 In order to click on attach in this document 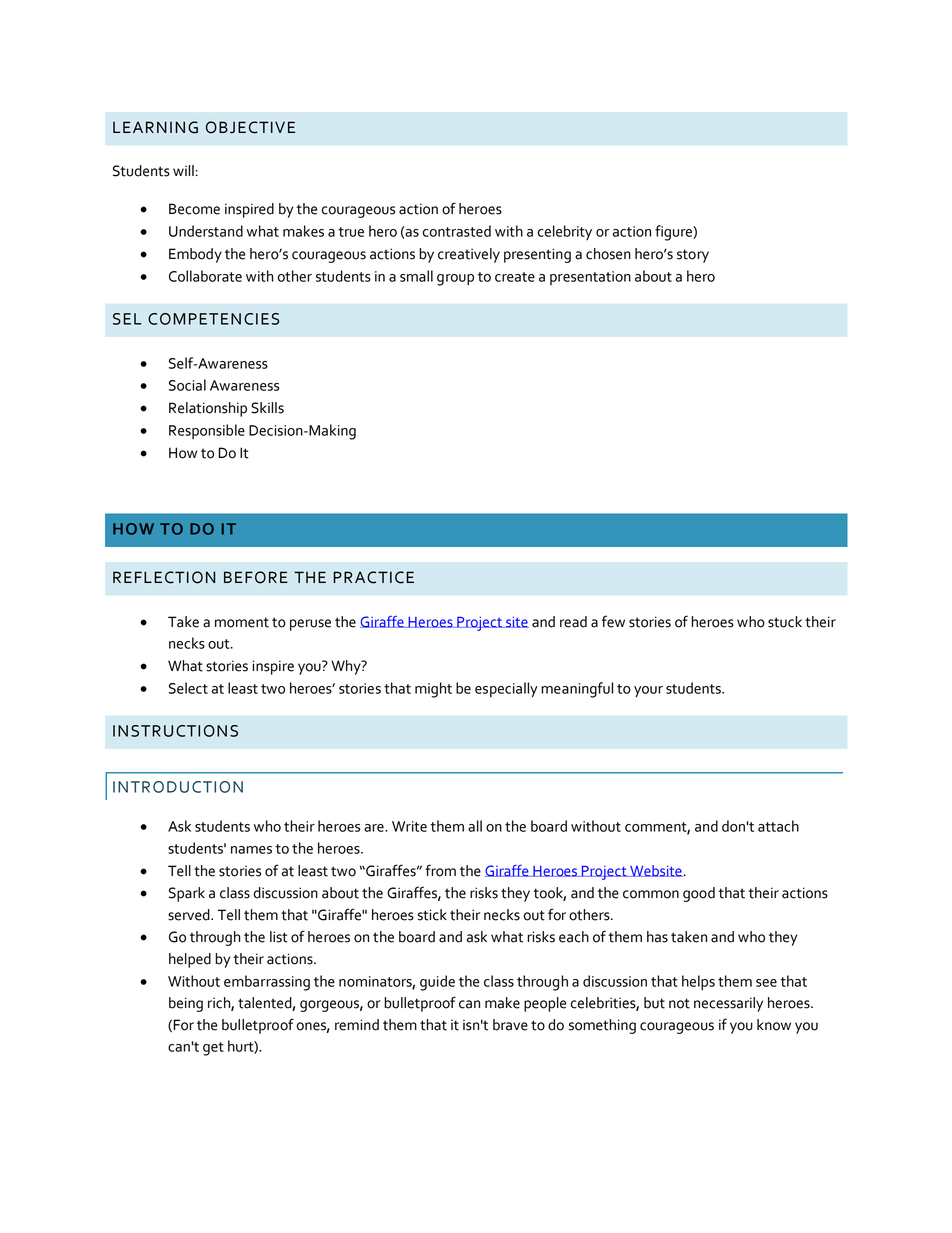, I will do `click(778, 826)`.
